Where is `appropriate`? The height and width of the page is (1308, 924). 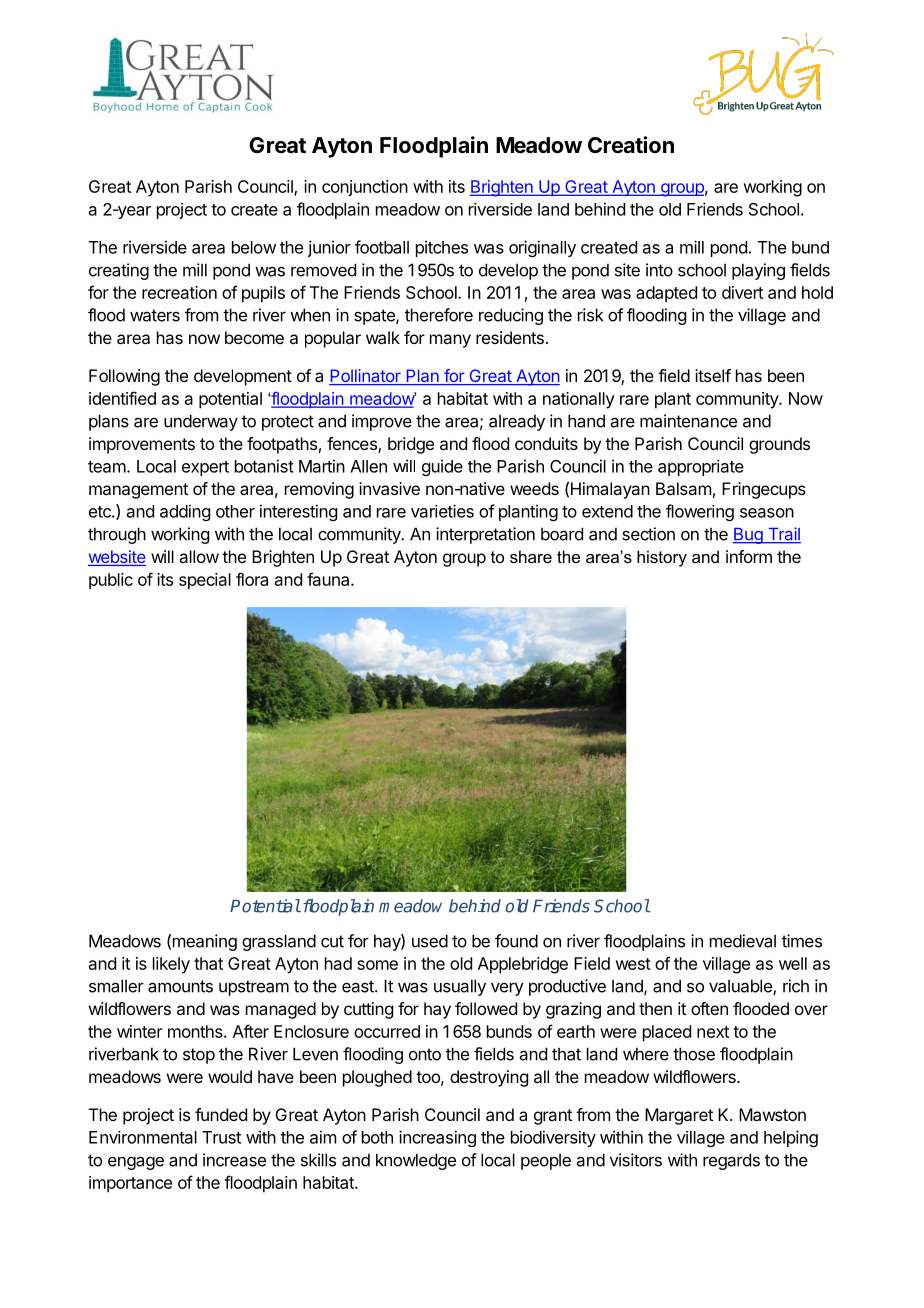 appropriate is located at coordinates (701, 467).
